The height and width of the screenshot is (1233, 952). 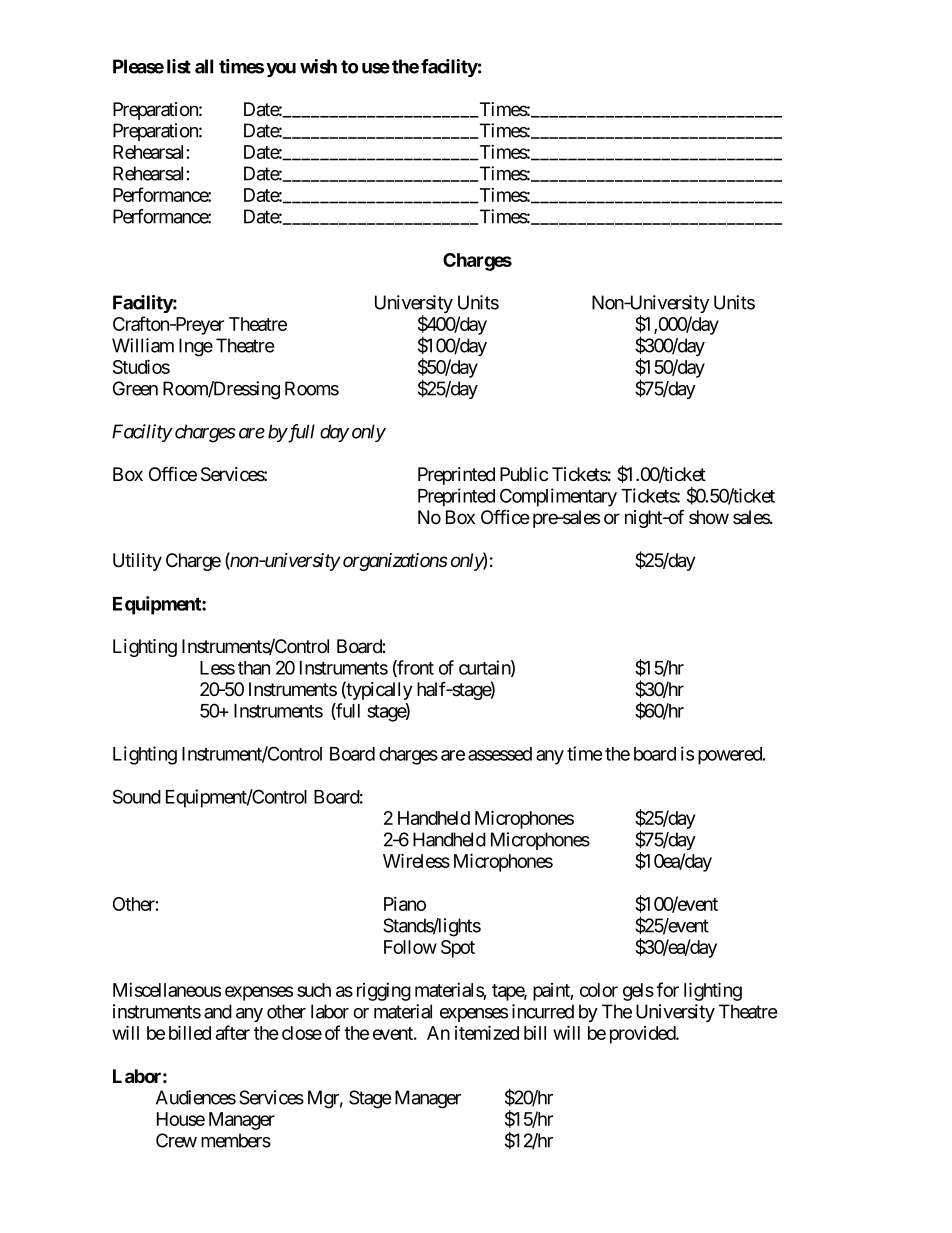 I want to click on provided, so click(x=643, y=1035).
